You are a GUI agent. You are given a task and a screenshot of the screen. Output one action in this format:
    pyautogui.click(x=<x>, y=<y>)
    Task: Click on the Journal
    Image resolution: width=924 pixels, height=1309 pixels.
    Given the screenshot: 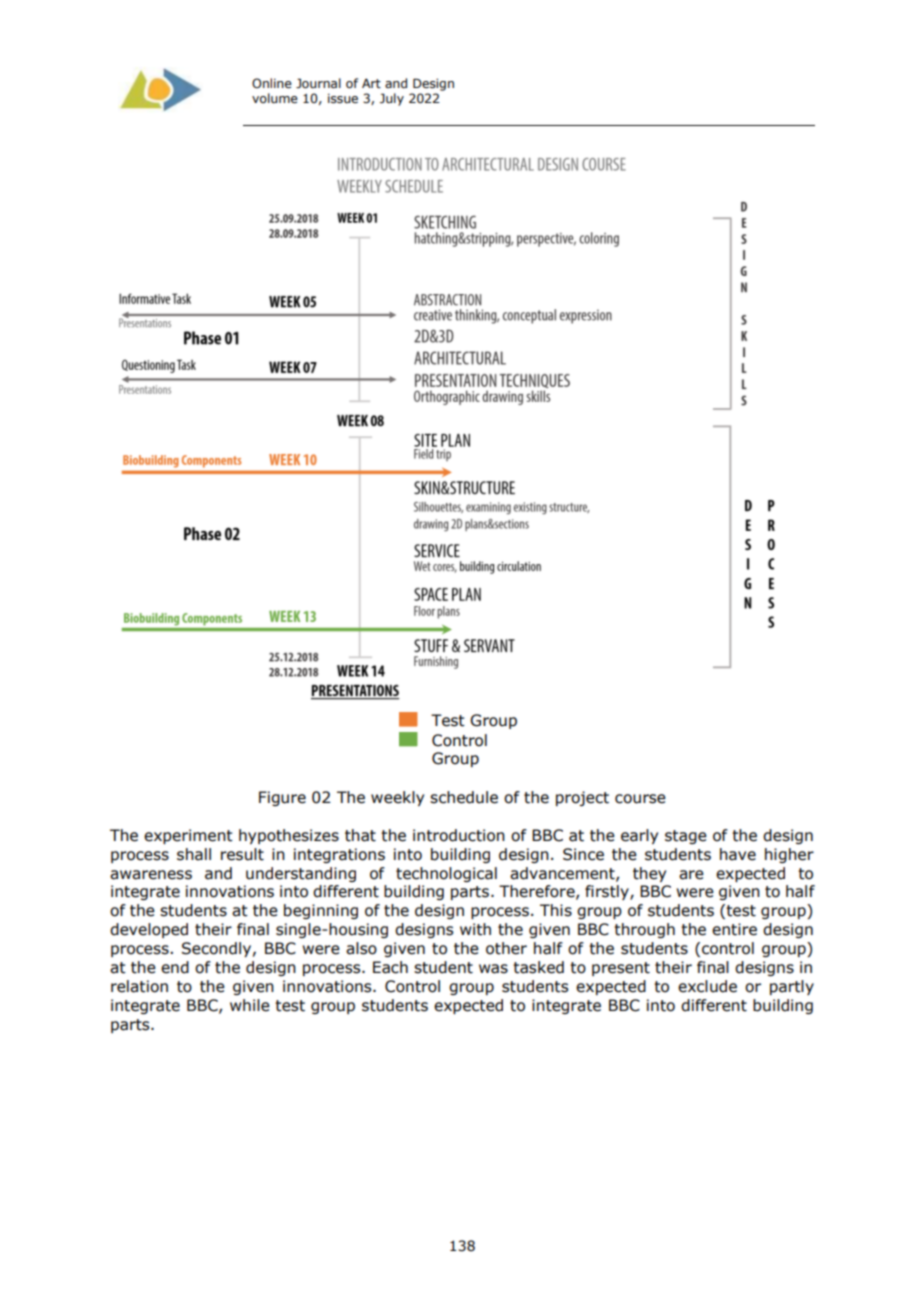 What is the action you would take?
    pyautogui.click(x=318, y=83)
